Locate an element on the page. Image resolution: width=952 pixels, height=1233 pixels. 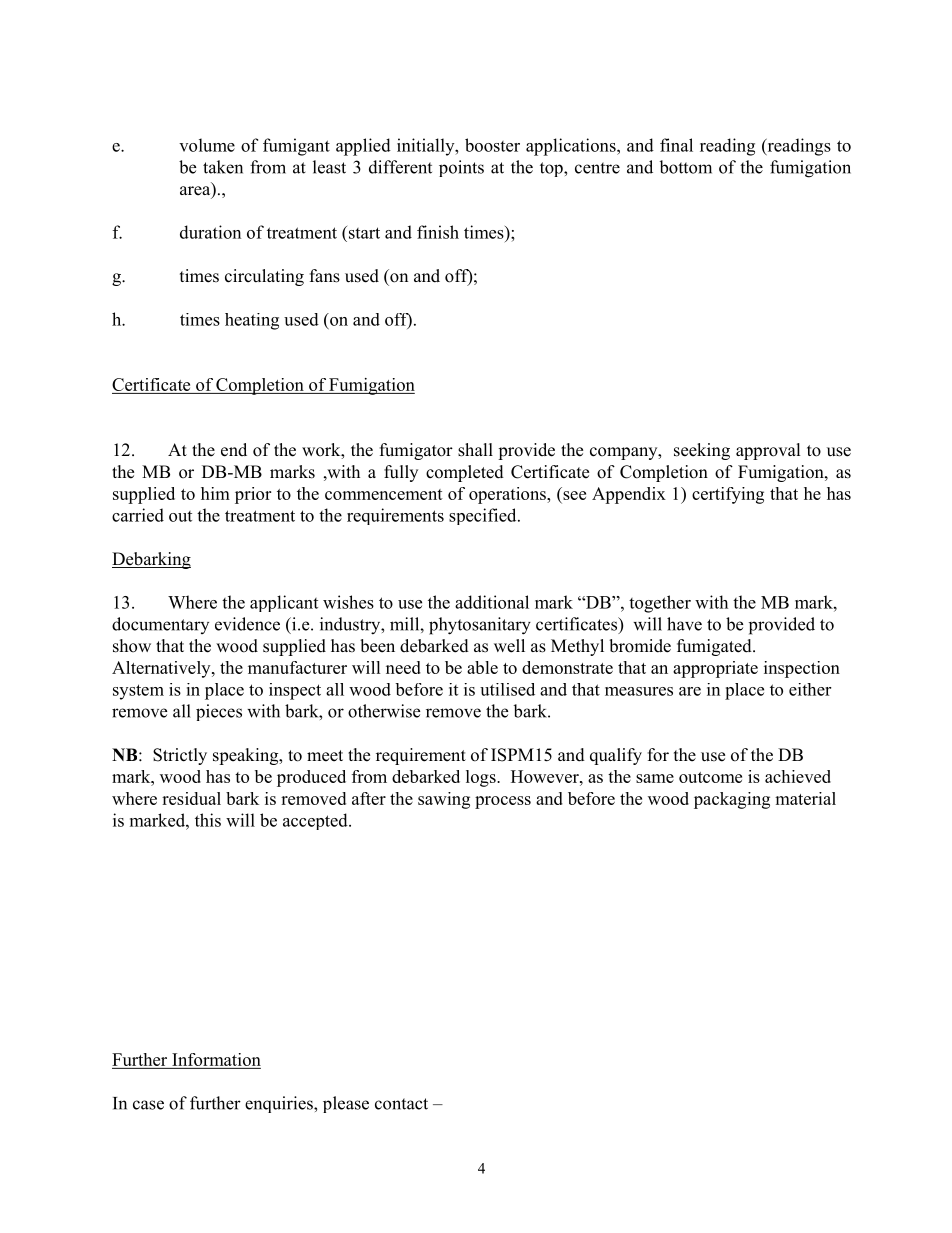
Information is located at coordinates (215, 1061).
